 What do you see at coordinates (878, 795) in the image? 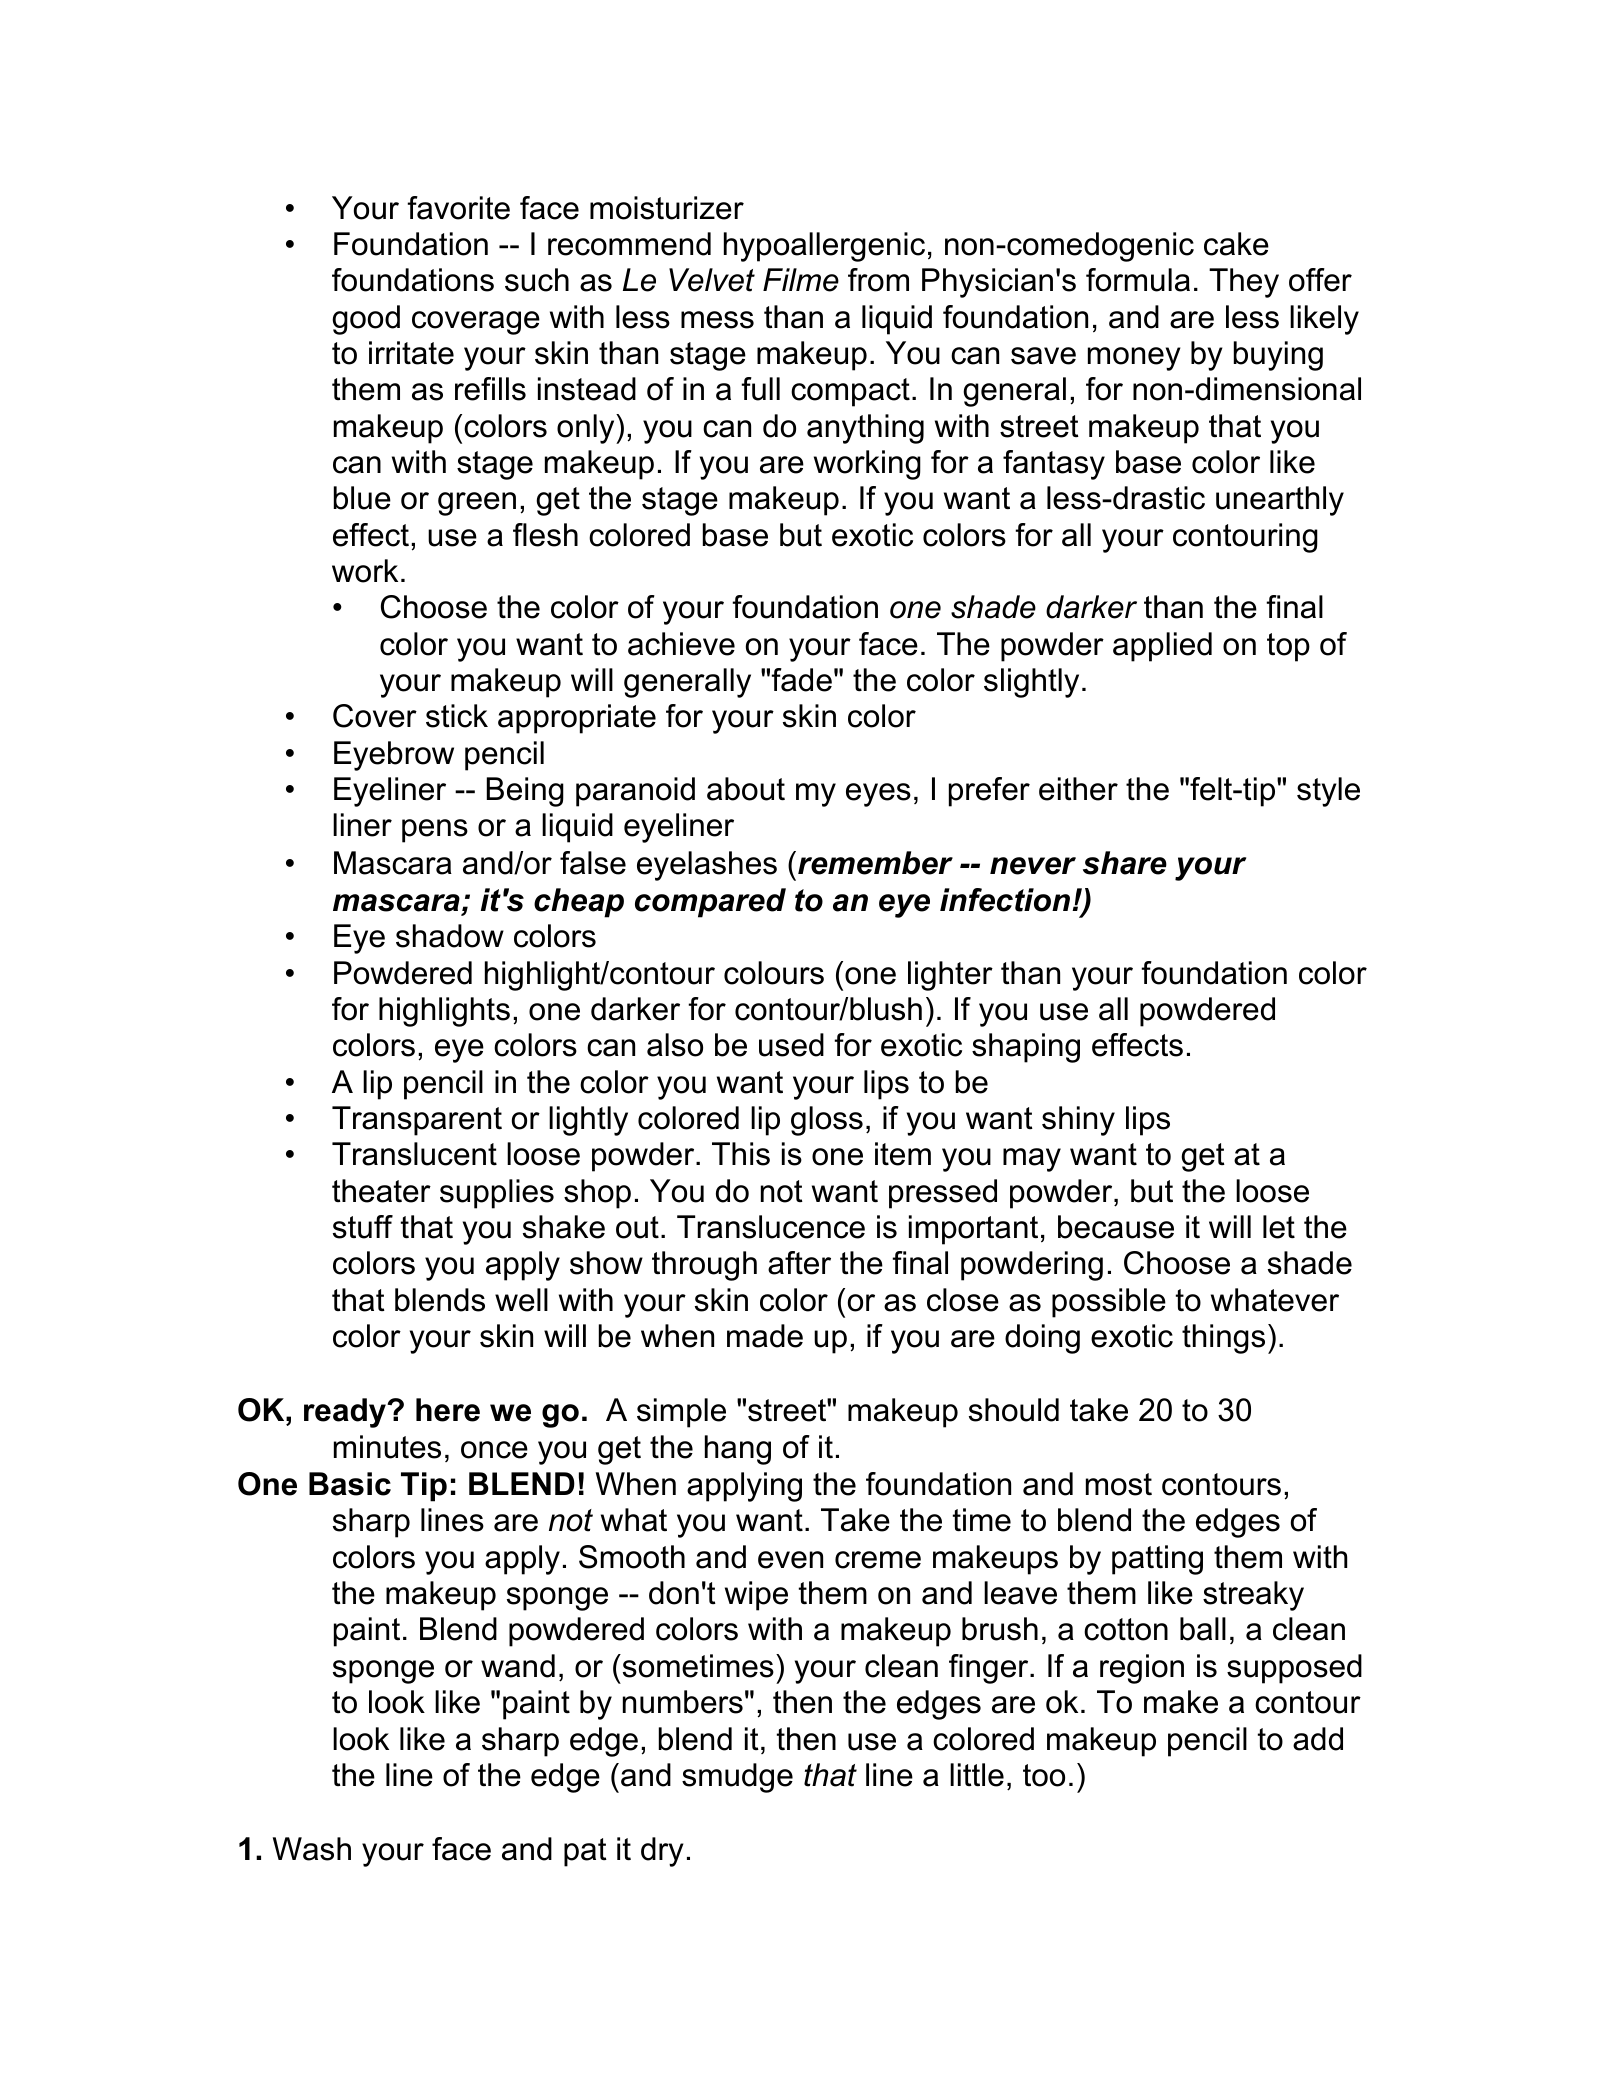
I see `eyes` at bounding box center [878, 795].
